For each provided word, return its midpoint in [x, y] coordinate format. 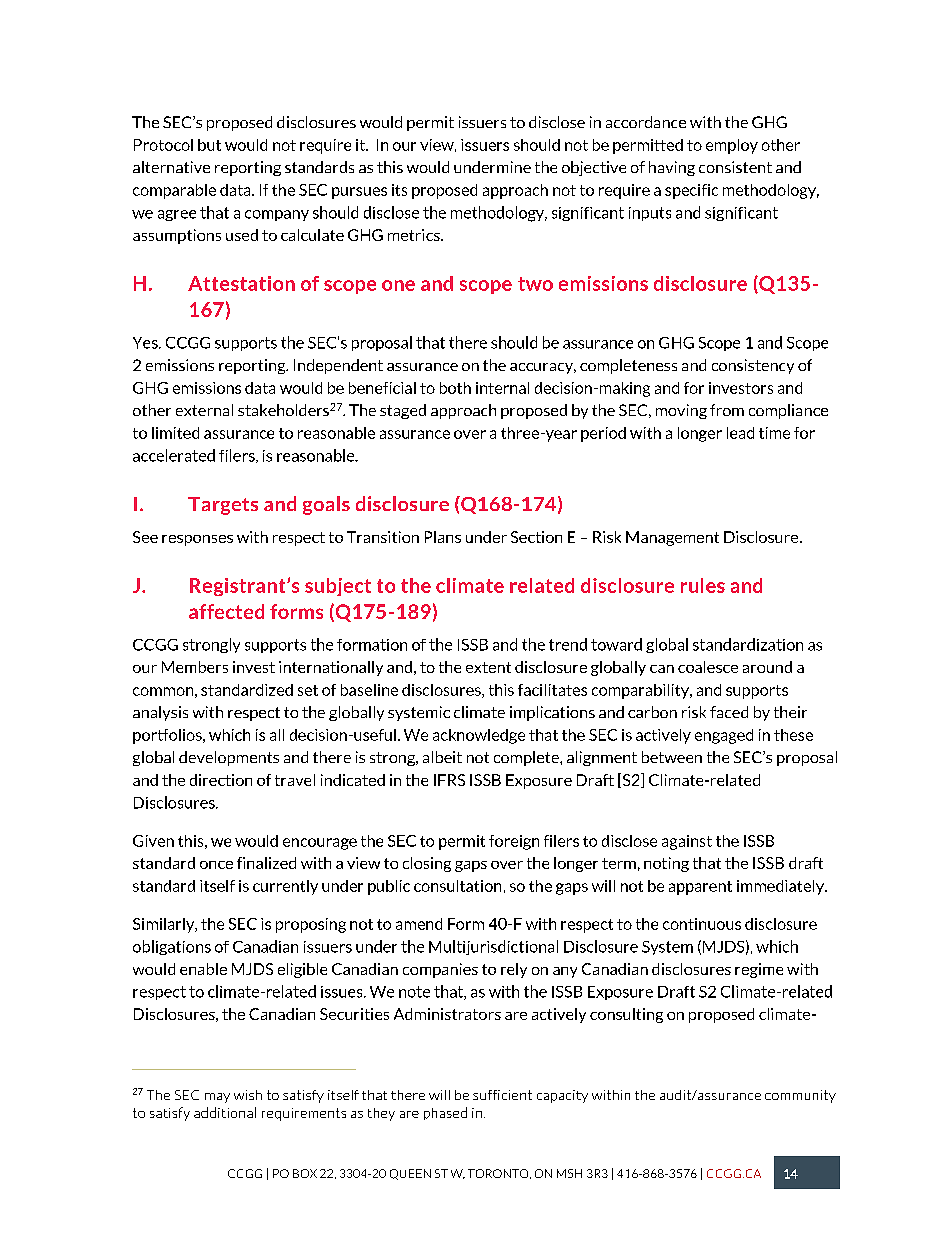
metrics [415, 235]
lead [740, 433]
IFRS [449, 780]
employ [732, 146]
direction [221, 780]
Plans [443, 537]
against [687, 842]
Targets [223, 506]
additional [225, 1112]
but [209, 145]
